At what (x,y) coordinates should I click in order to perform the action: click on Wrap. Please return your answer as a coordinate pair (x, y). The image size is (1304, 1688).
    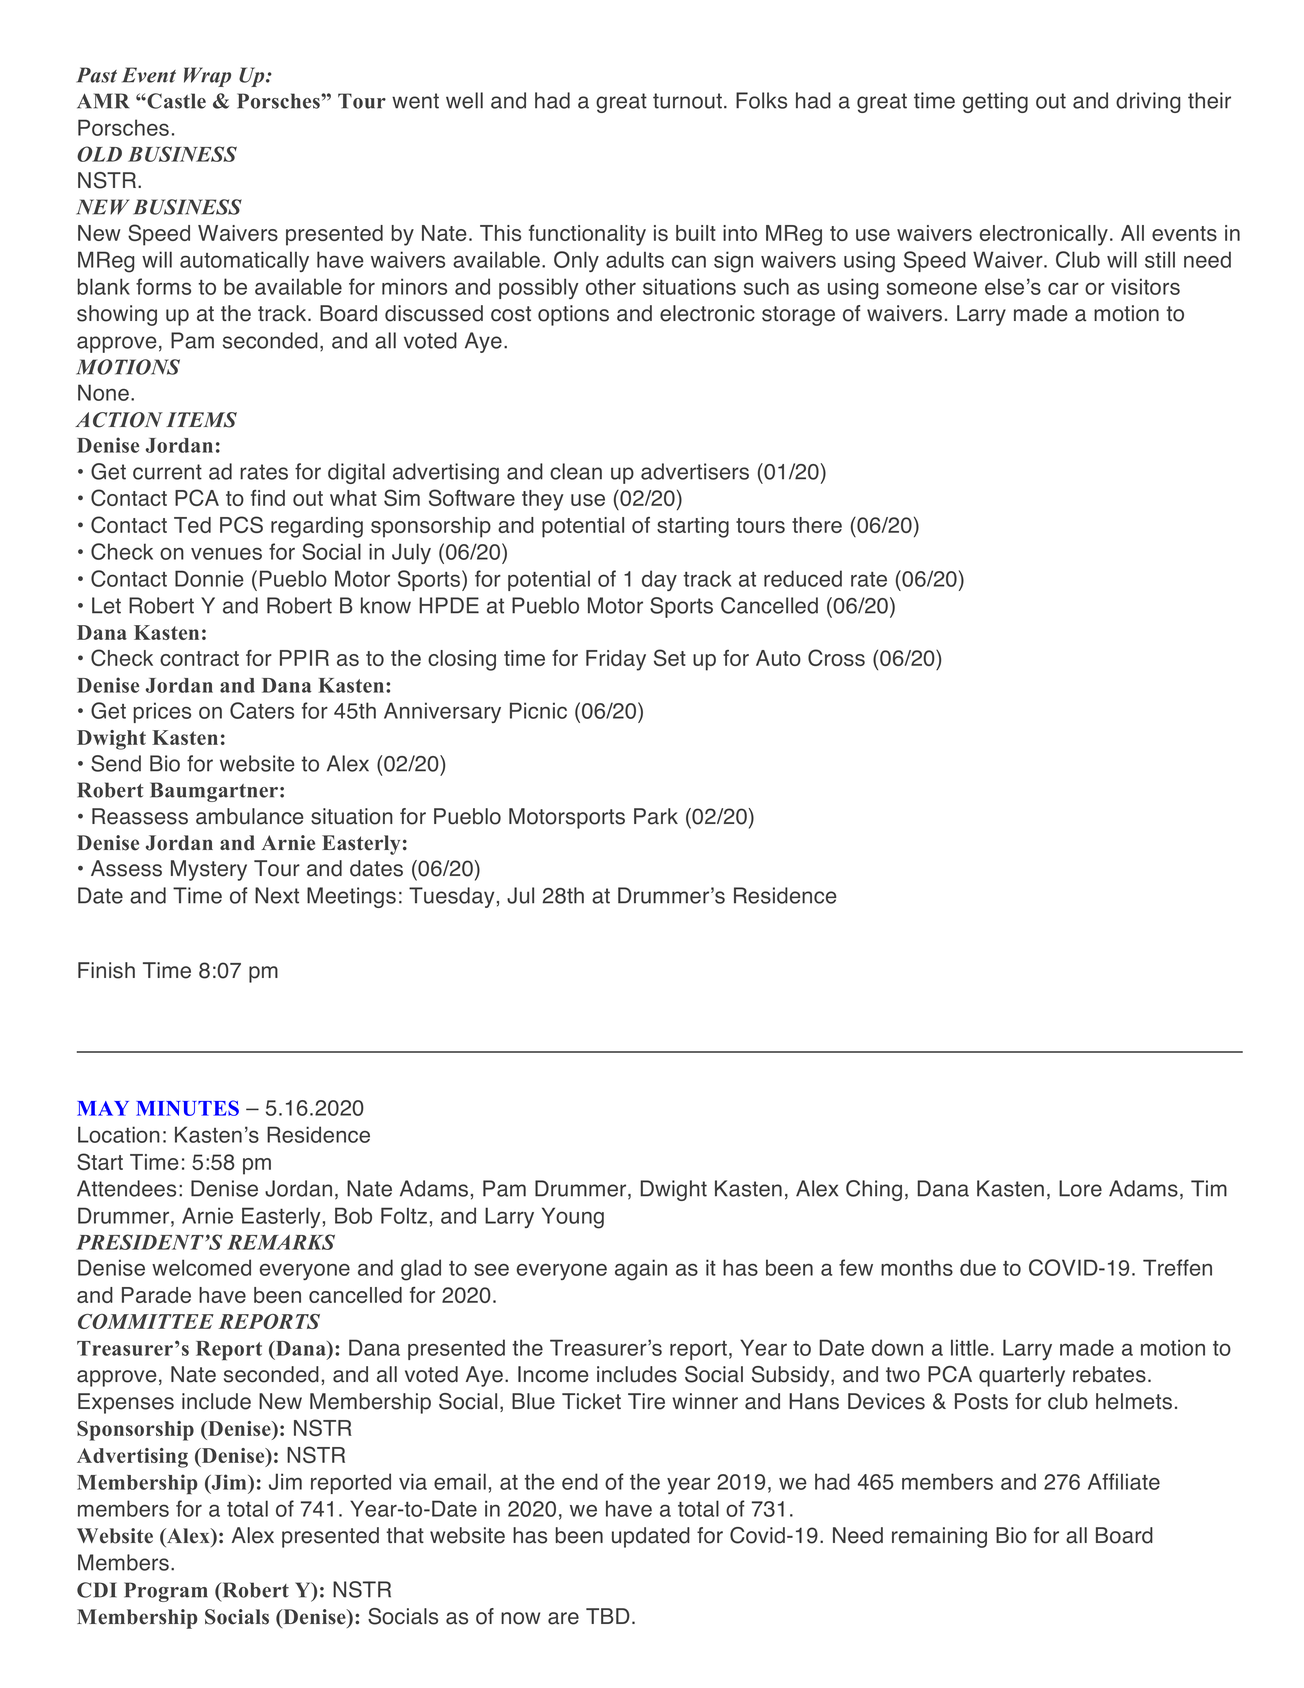
    Looking at the image, I should click on (207, 77).
